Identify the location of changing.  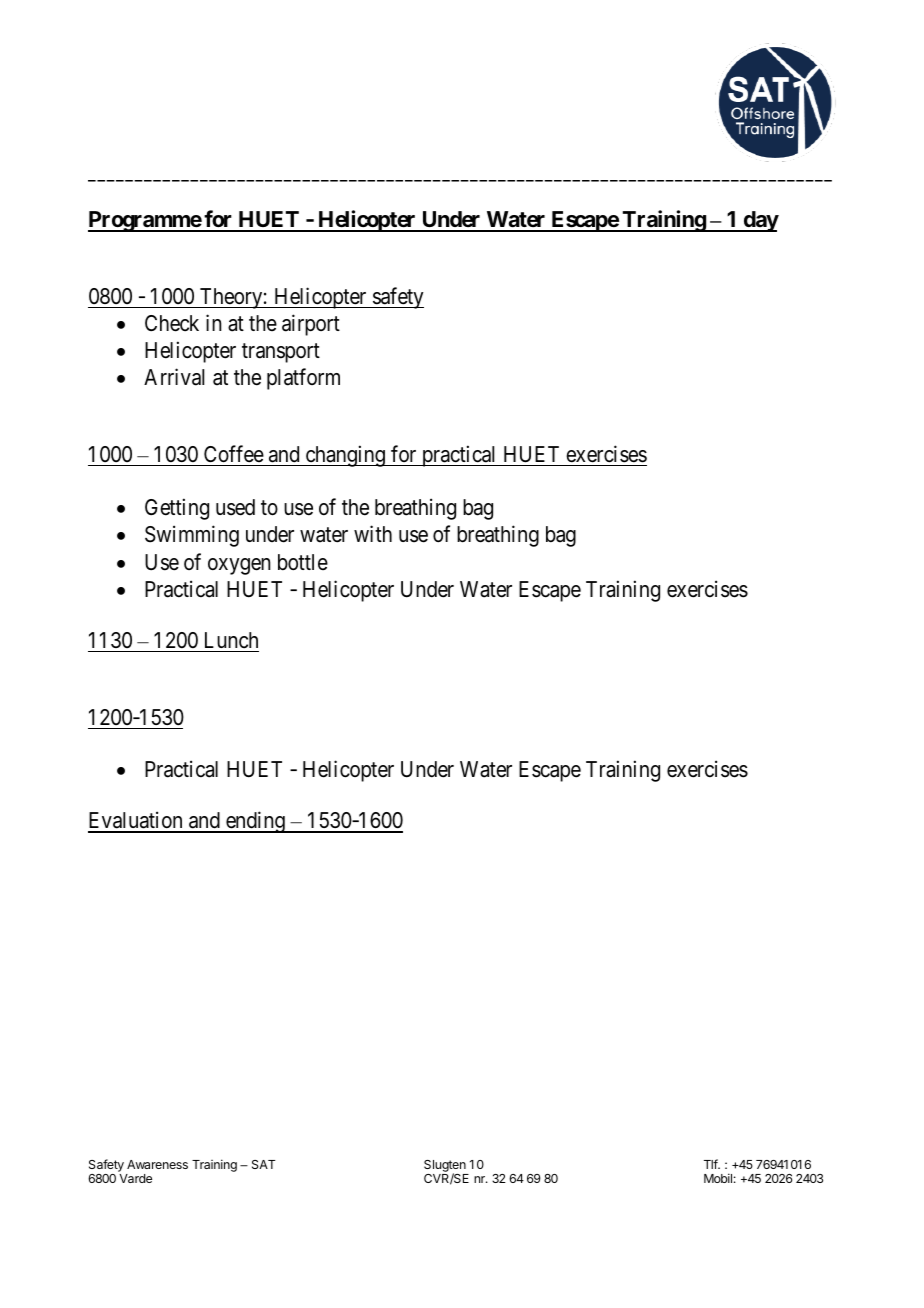
(345, 456).
